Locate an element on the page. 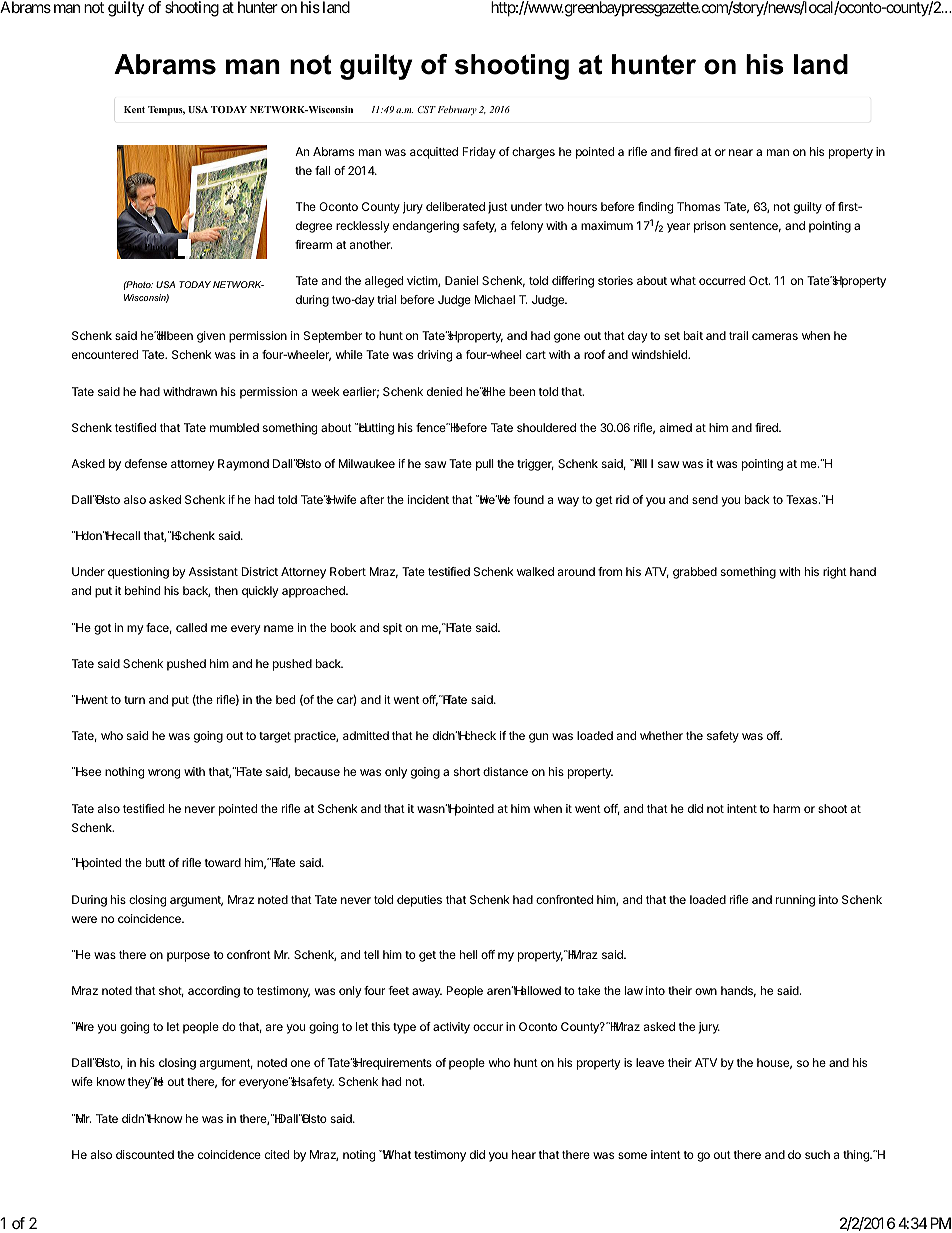 The image size is (952, 1233). spit is located at coordinates (392, 629).
